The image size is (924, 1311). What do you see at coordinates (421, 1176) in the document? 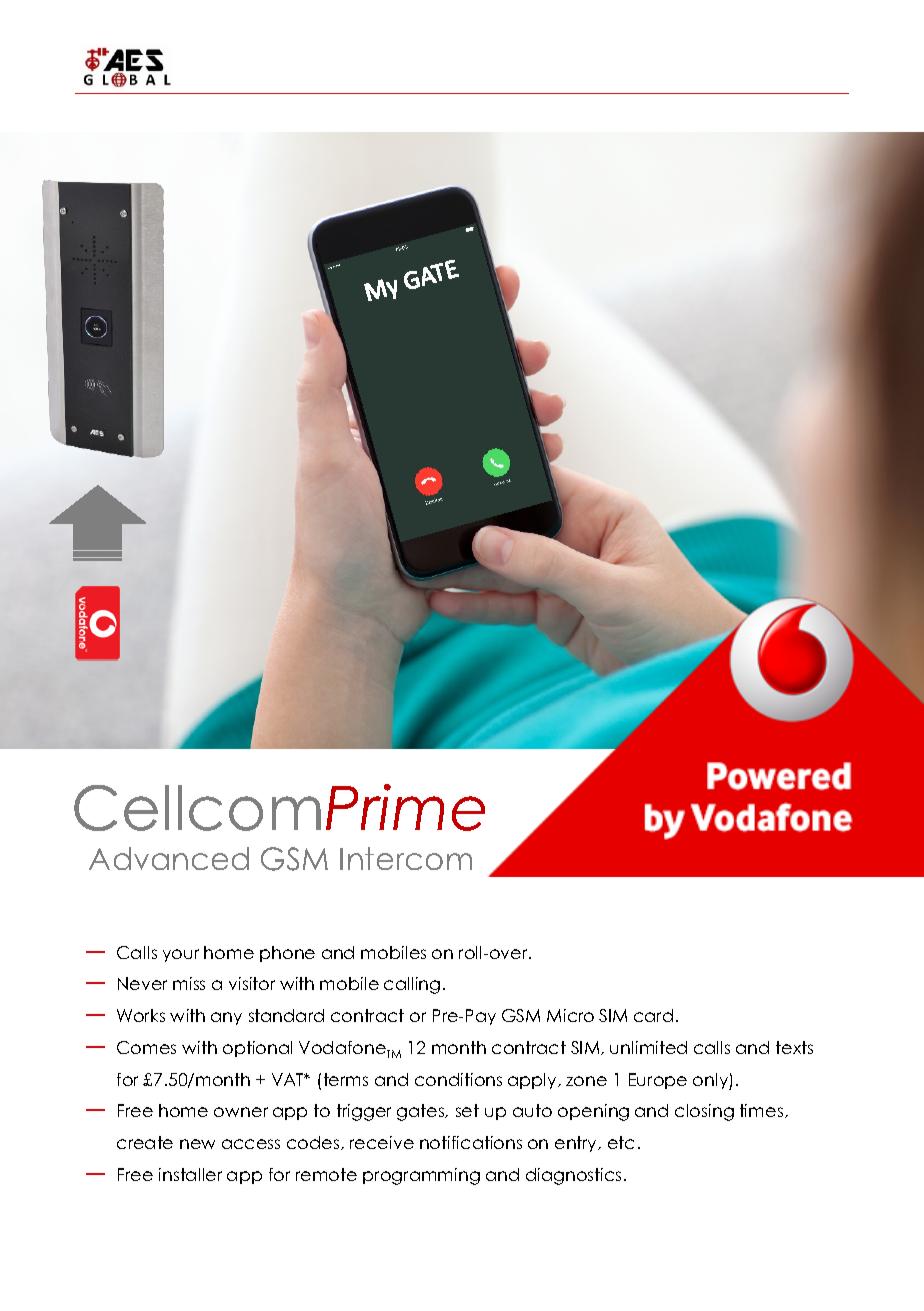
I see `programming` at bounding box center [421, 1176].
